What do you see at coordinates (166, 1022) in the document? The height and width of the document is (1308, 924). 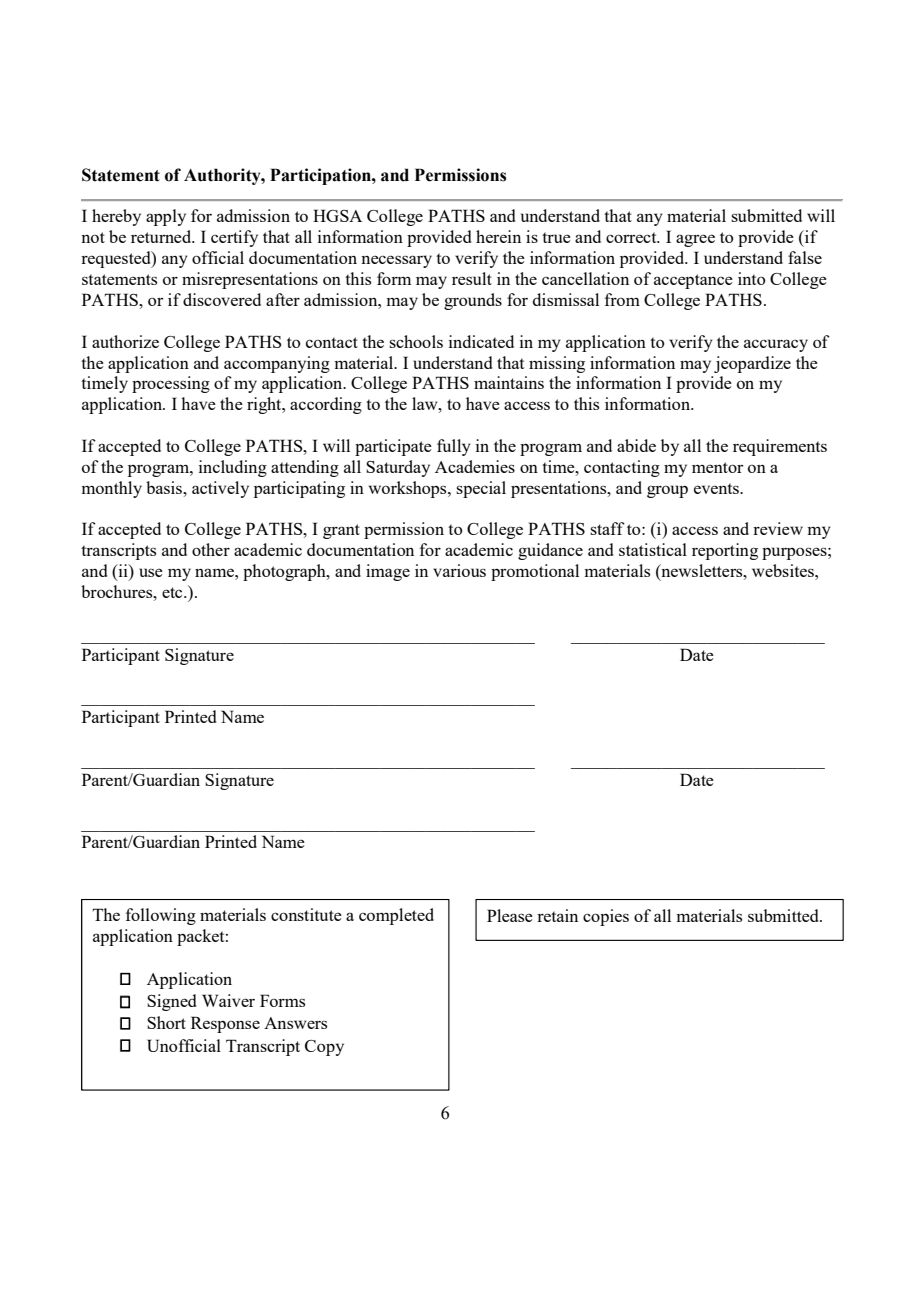 I see `Short` at bounding box center [166, 1022].
